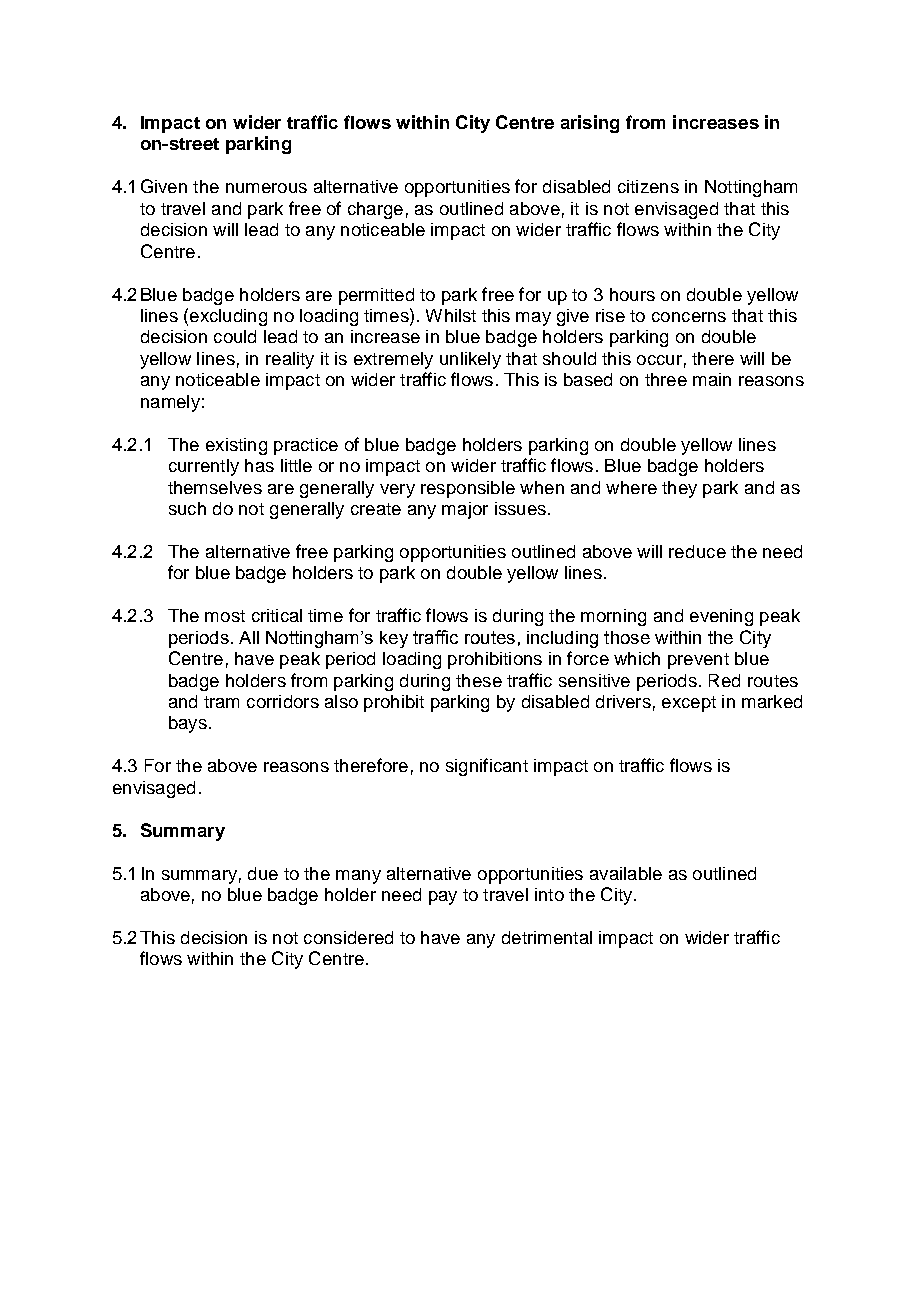 Image resolution: width=924 pixels, height=1308 pixels. I want to click on these, so click(479, 680).
